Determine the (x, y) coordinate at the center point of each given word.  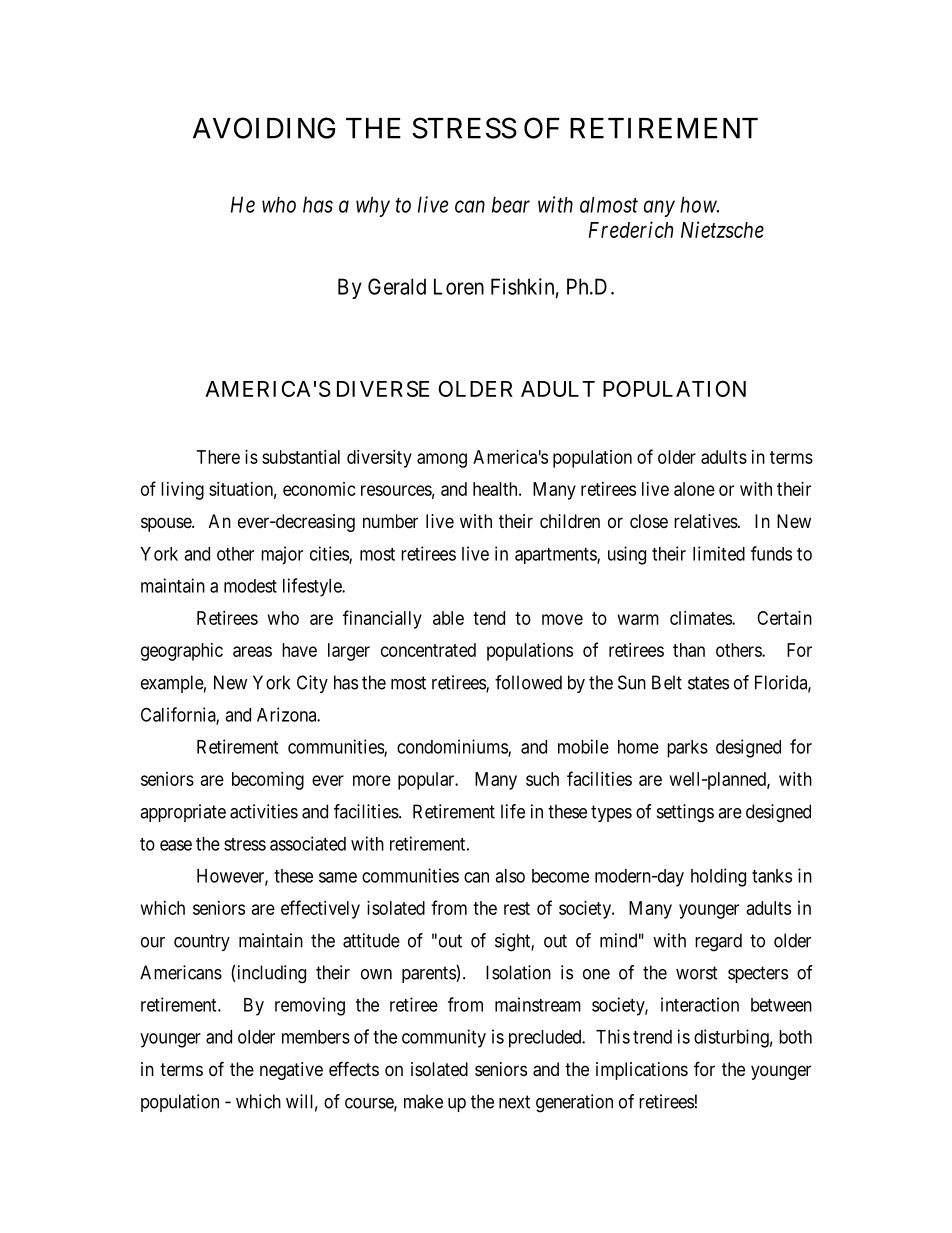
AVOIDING (264, 128)
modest (250, 586)
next (514, 1102)
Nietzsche (722, 229)
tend (489, 618)
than (689, 650)
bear (511, 204)
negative (291, 1071)
